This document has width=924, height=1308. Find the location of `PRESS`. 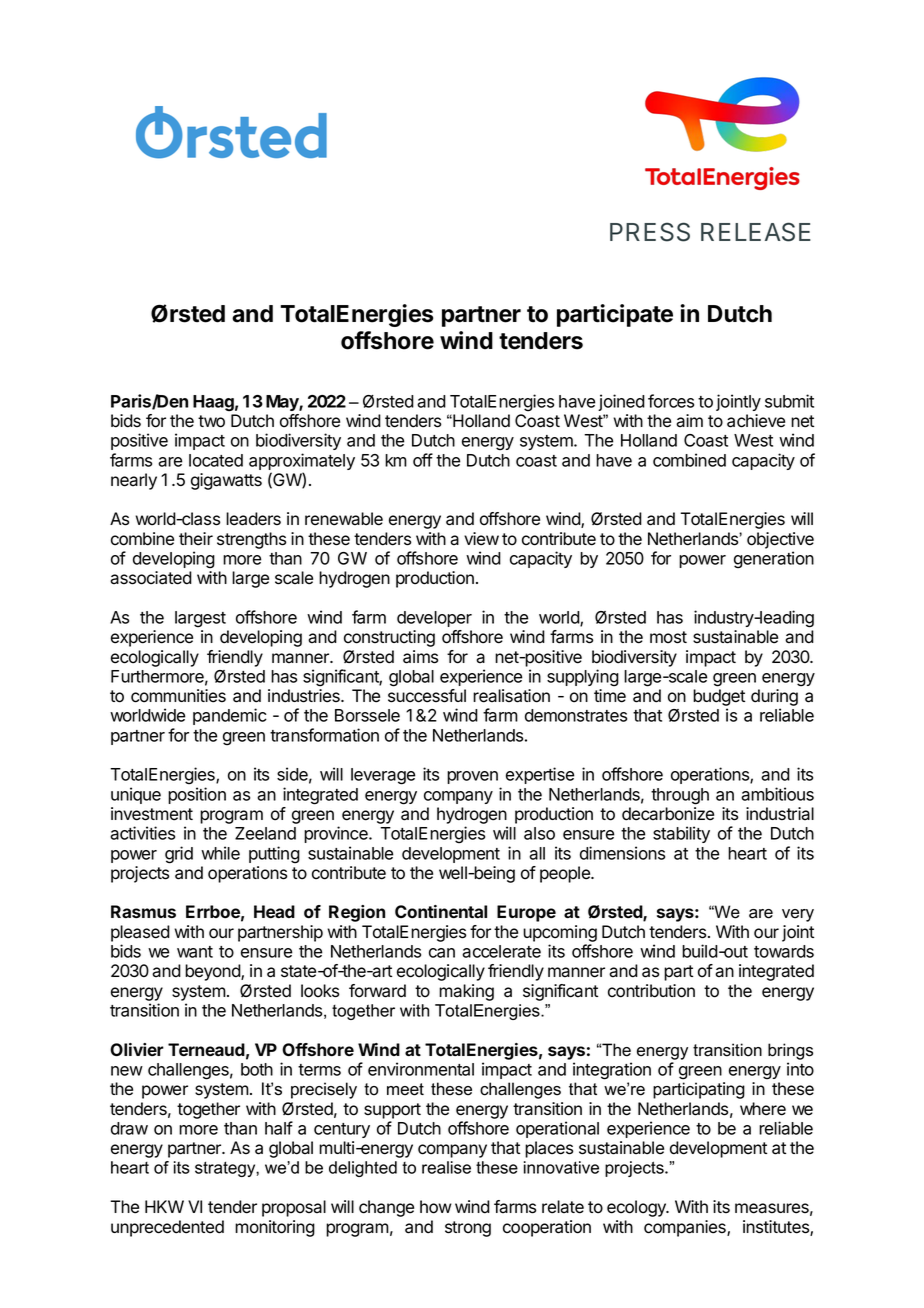

PRESS is located at coordinates (650, 232).
